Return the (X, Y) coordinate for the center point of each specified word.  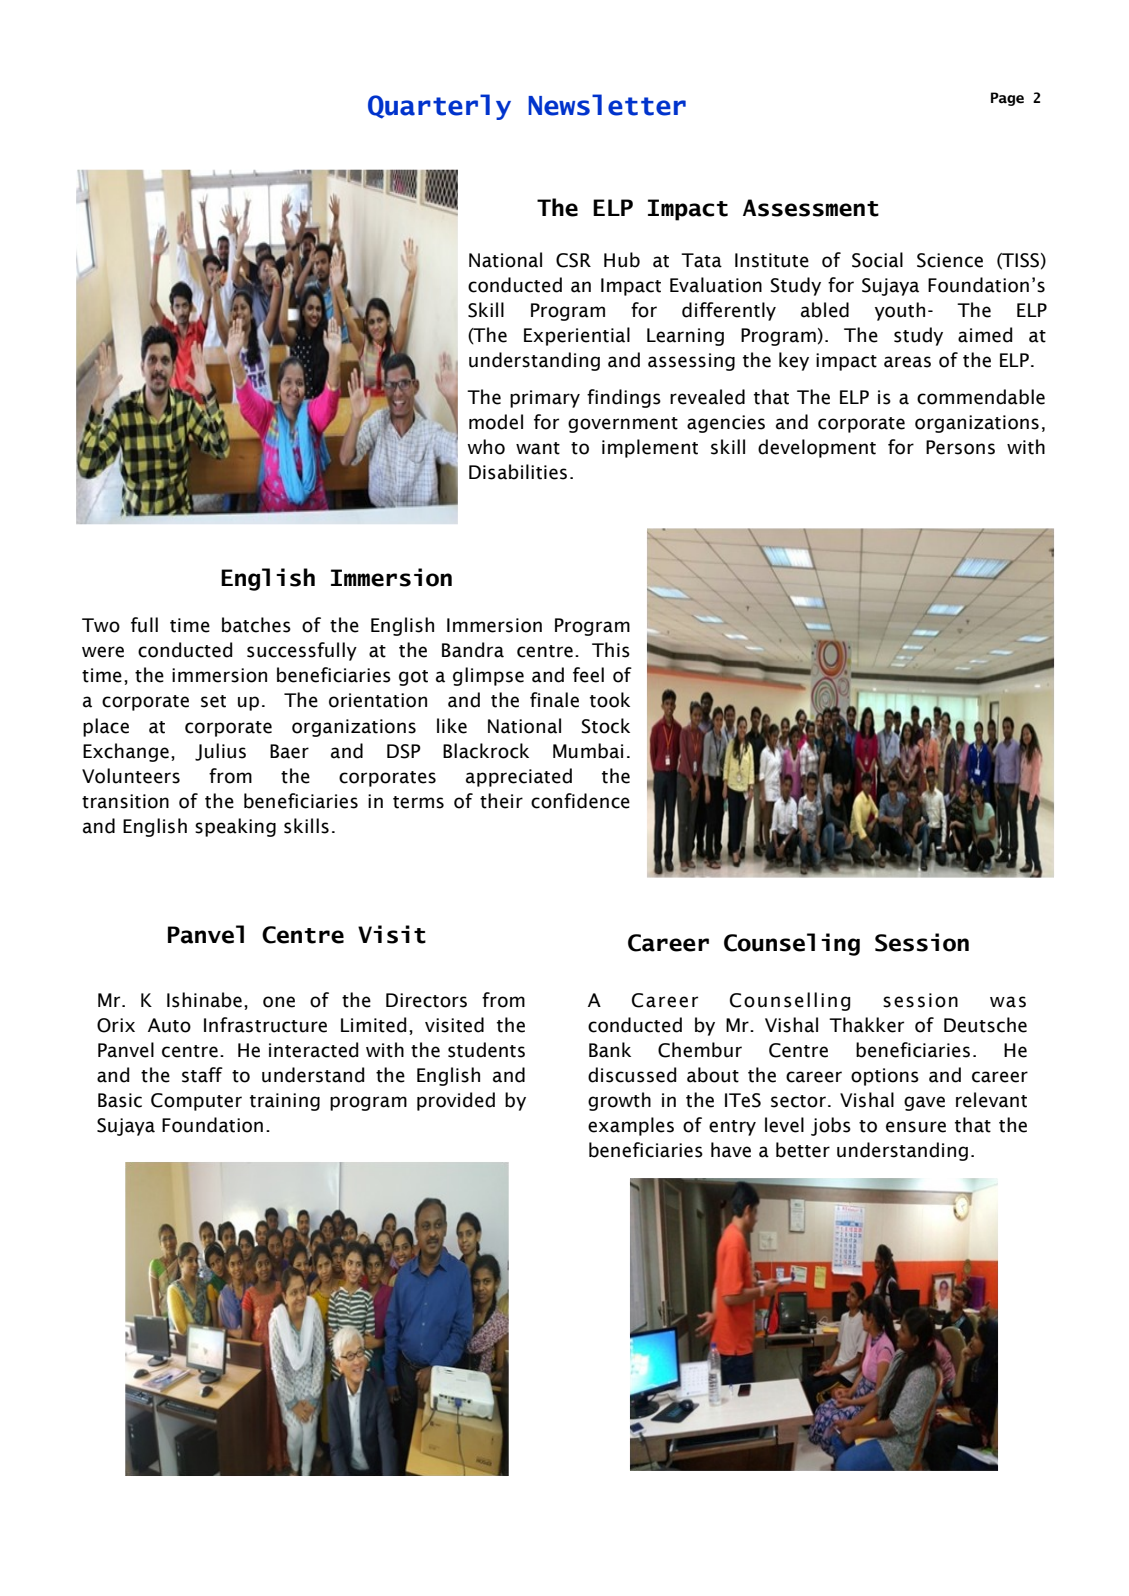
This (611, 650)
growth (619, 1101)
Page (1007, 99)
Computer (196, 1102)
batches (256, 625)
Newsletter (607, 105)
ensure (916, 1127)
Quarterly (439, 107)
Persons (960, 447)
